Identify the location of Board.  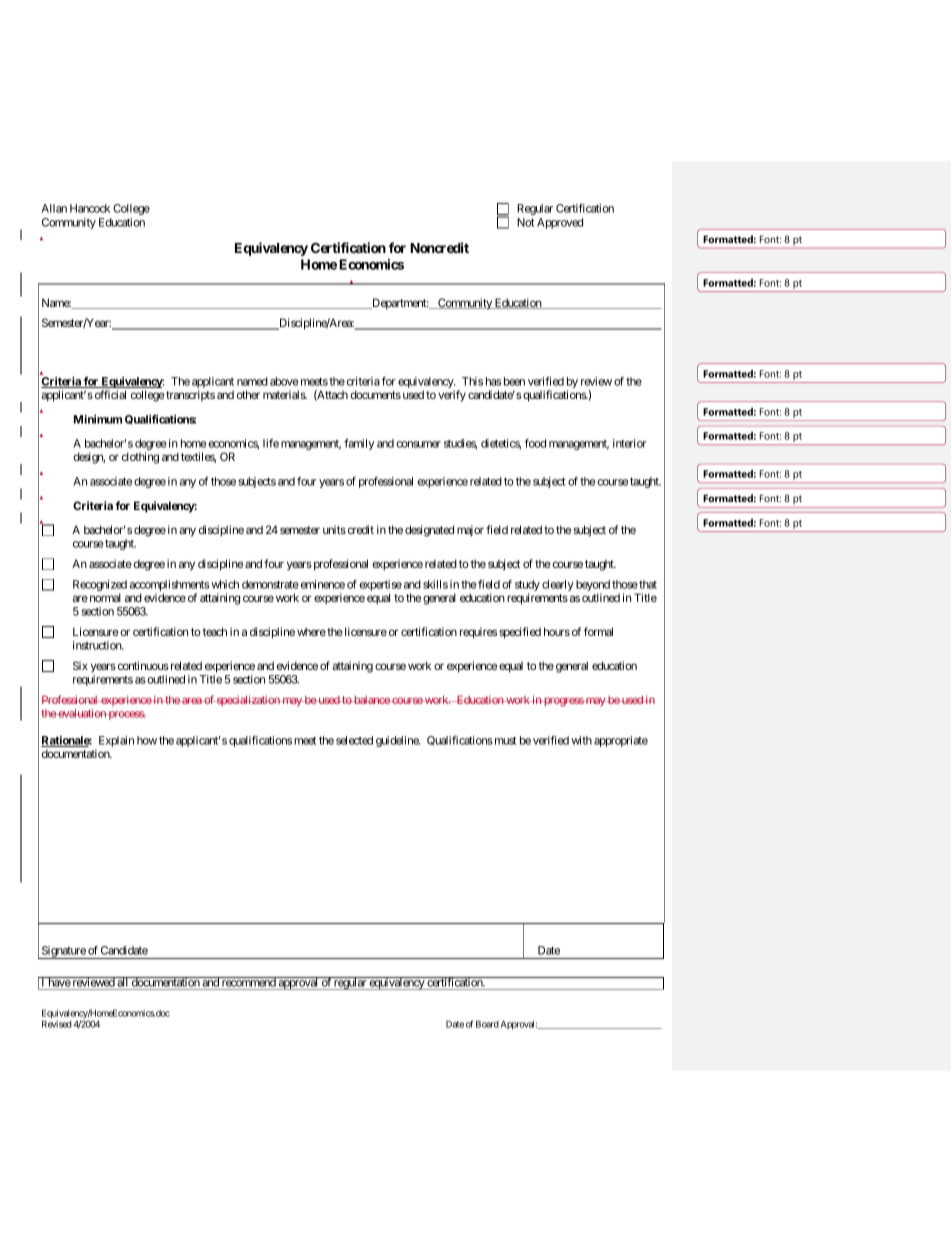
(487, 1024).
